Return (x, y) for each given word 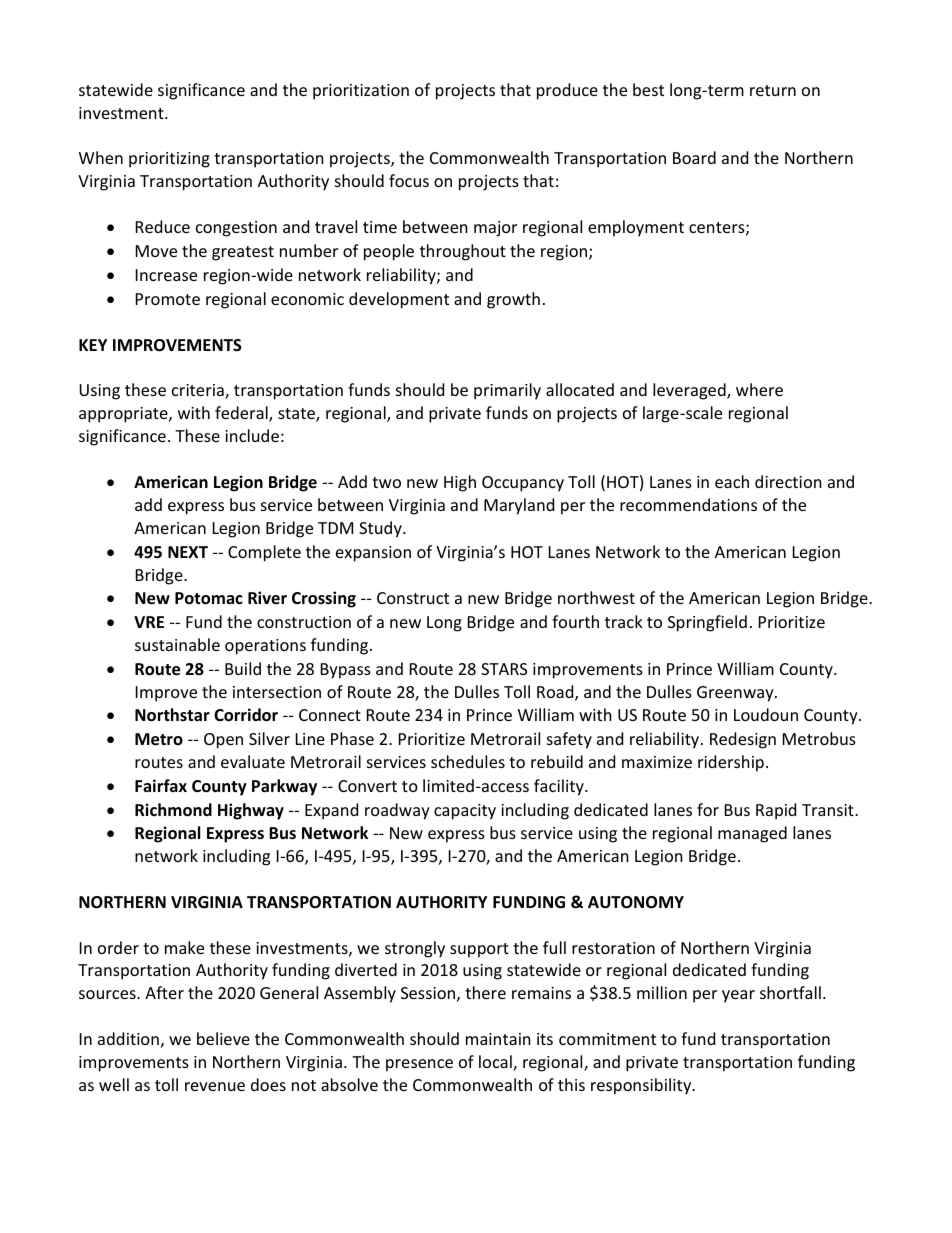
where (759, 389)
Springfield (707, 623)
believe (223, 1038)
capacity (465, 812)
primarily (507, 391)
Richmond (173, 810)
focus (409, 180)
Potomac (209, 598)
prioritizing (169, 160)
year (738, 996)
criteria (199, 391)
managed (752, 834)
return (773, 90)
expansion (373, 554)
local (496, 1063)
